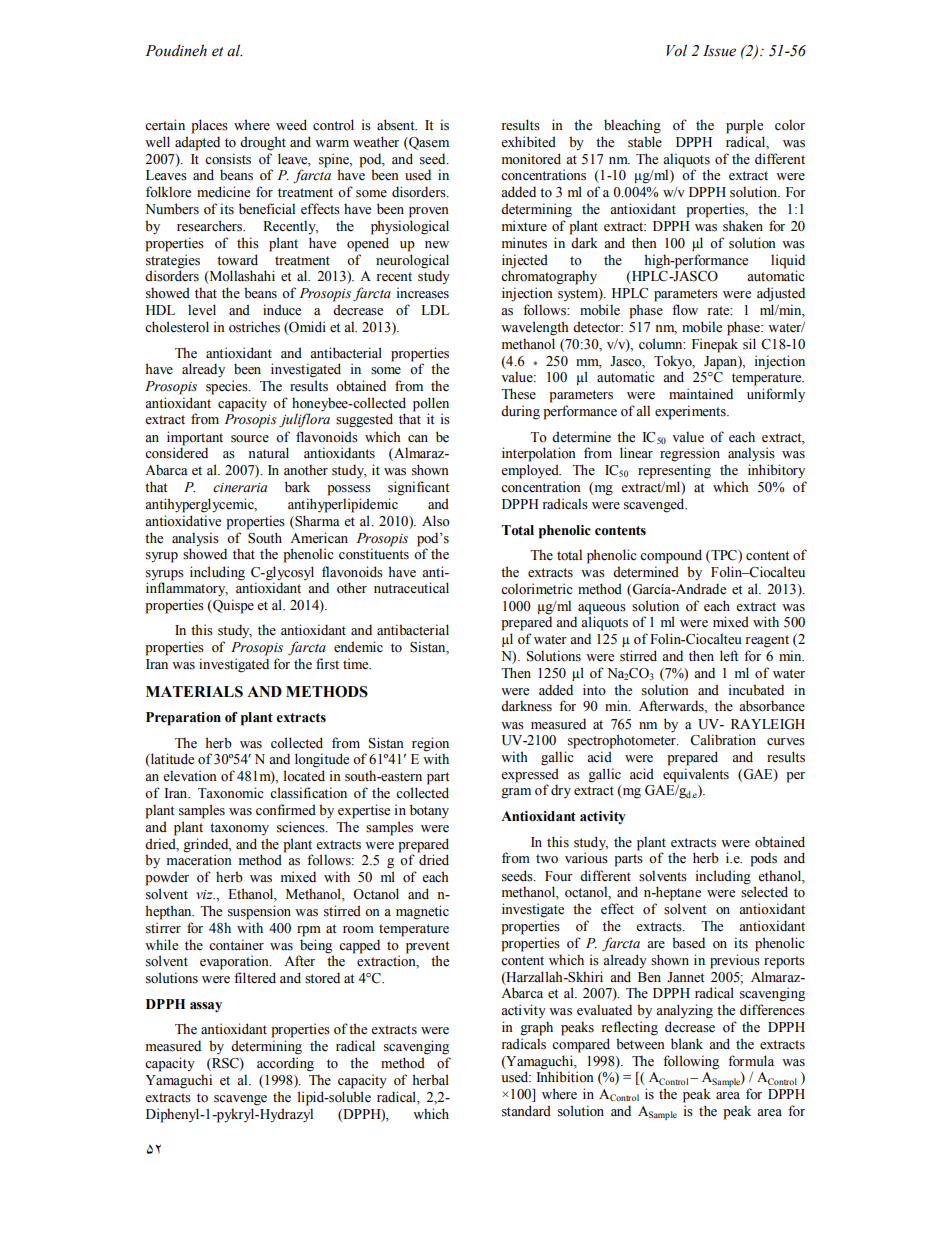  I want to click on according, so click(285, 1064).
